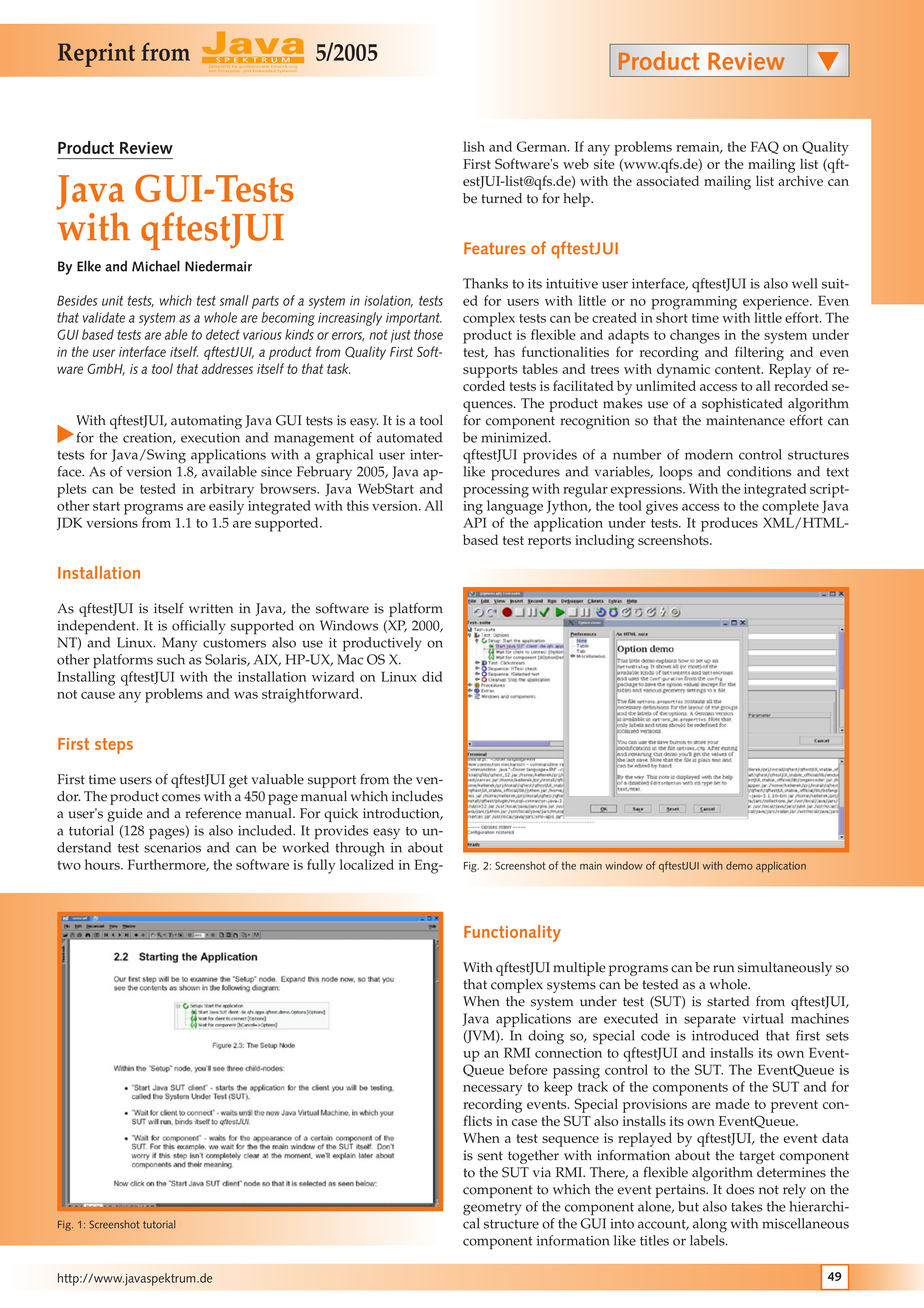 This image has height=1308, width=924. Describe the element at coordinates (492, 1209) in the image. I see `geometry` at that location.
